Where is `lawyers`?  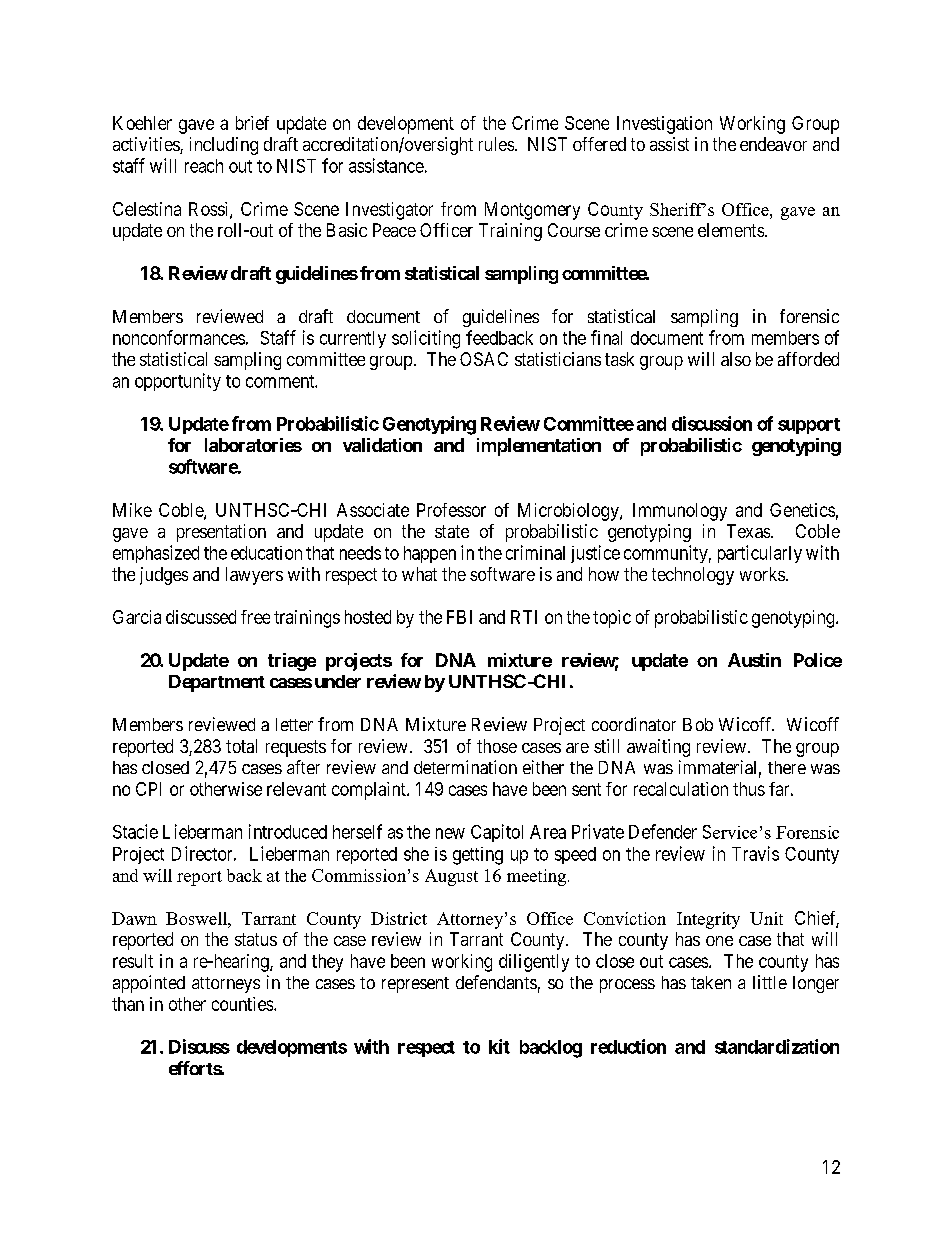 lawyers is located at coordinates (254, 576).
